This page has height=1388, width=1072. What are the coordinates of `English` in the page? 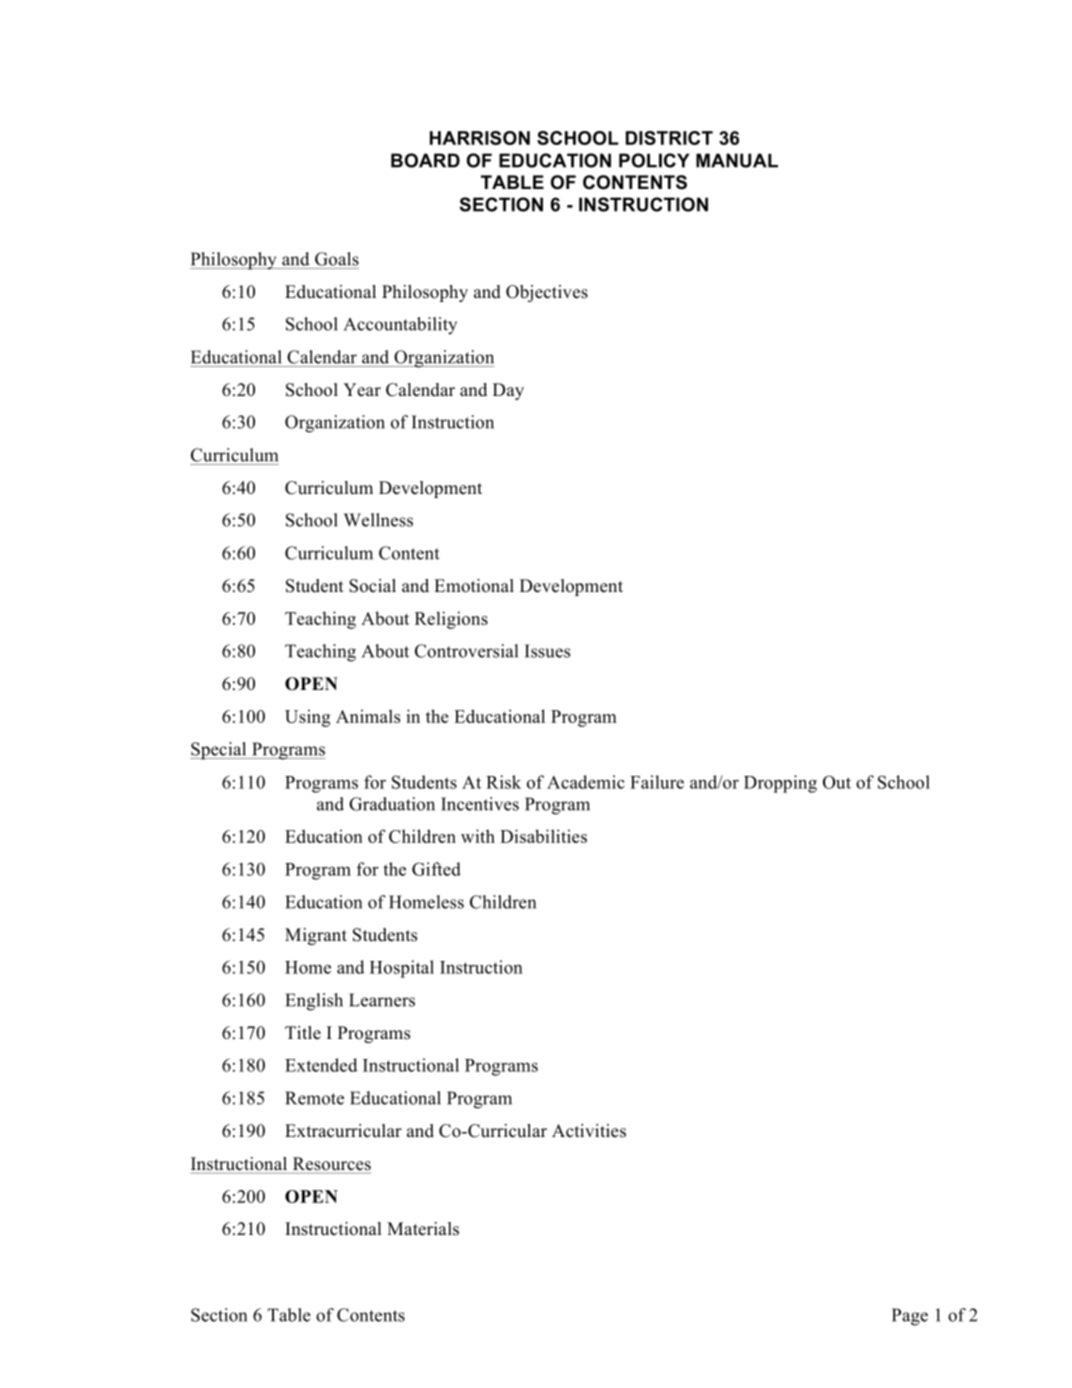 It's located at (314, 1002).
